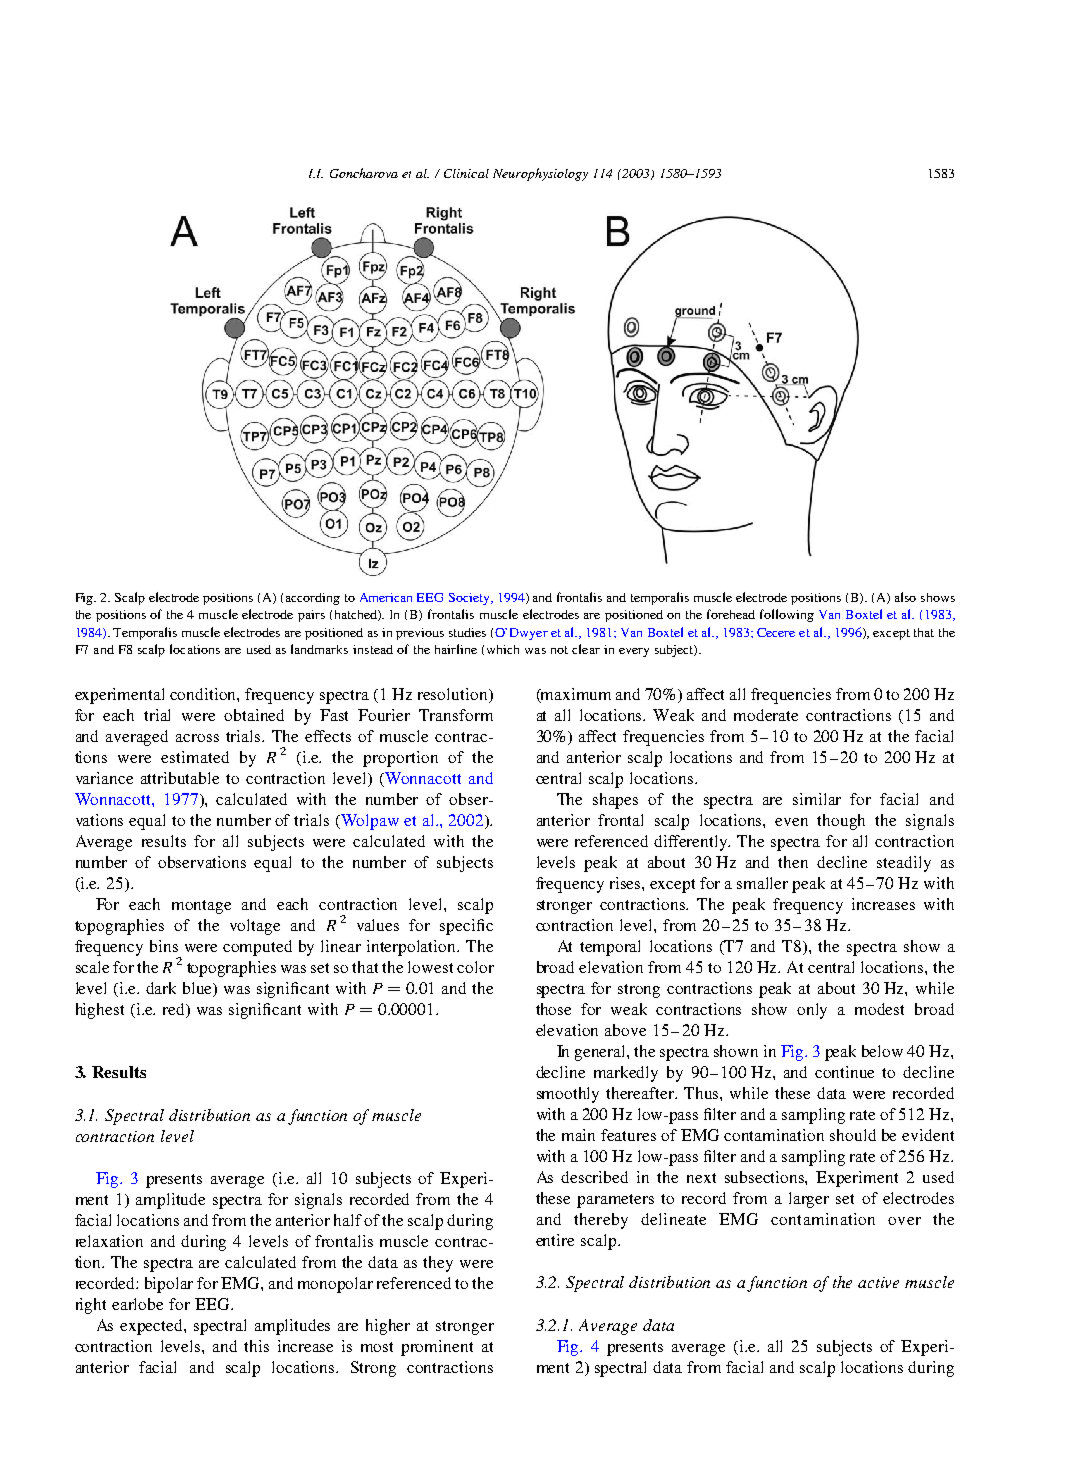 The width and height of the screenshot is (1073, 1476). Describe the element at coordinates (905, 597) in the screenshot. I see `also` at that location.
